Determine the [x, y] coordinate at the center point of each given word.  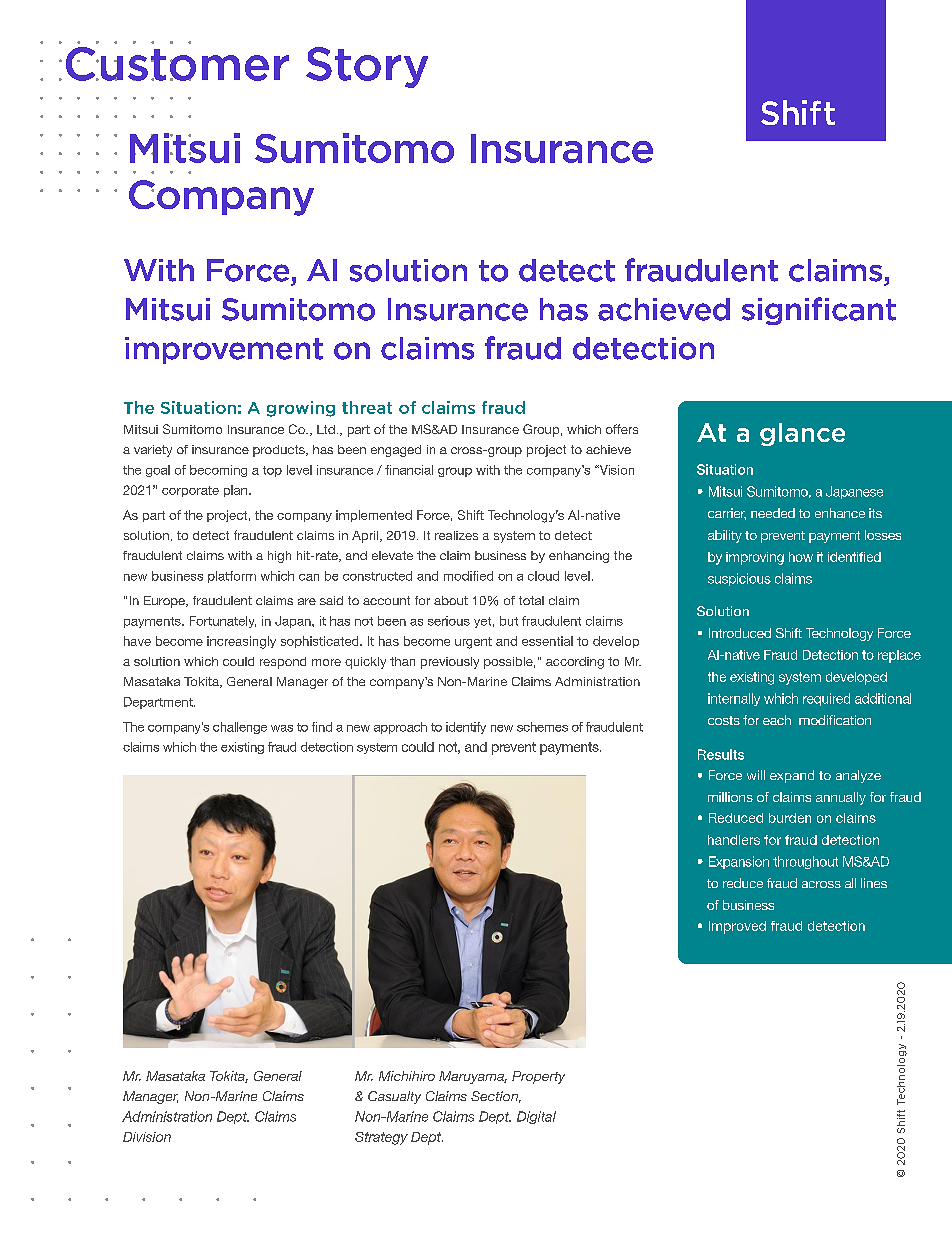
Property [538, 1077]
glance [802, 434]
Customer [177, 64]
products [280, 451]
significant [819, 311]
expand [792, 776]
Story [367, 67]
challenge [240, 728]
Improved [737, 927]
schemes [542, 727]
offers [622, 429]
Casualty [394, 1097]
